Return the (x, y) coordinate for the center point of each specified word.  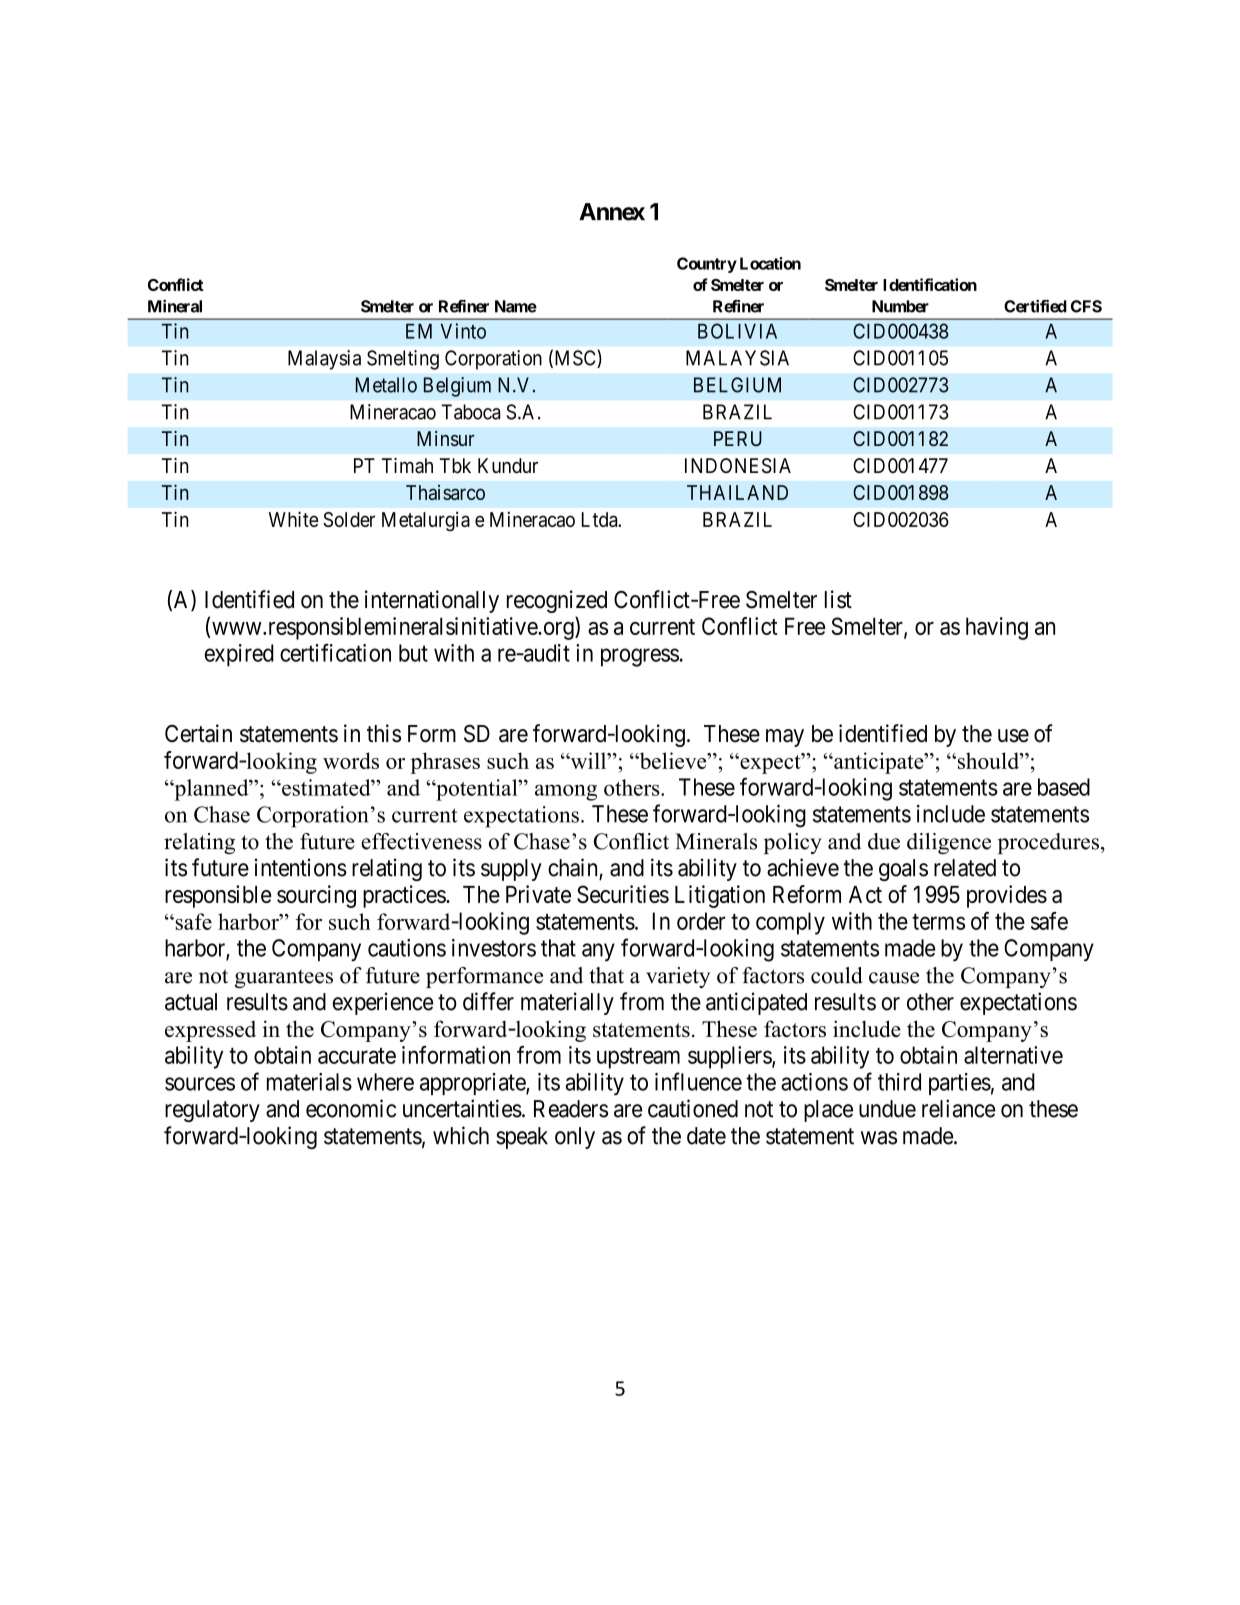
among (566, 792)
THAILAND (737, 492)
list (838, 599)
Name (516, 306)
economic (351, 1108)
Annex (612, 212)
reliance (958, 1108)
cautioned (693, 1108)
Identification (930, 284)
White (293, 519)
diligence (949, 843)
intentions (301, 867)
